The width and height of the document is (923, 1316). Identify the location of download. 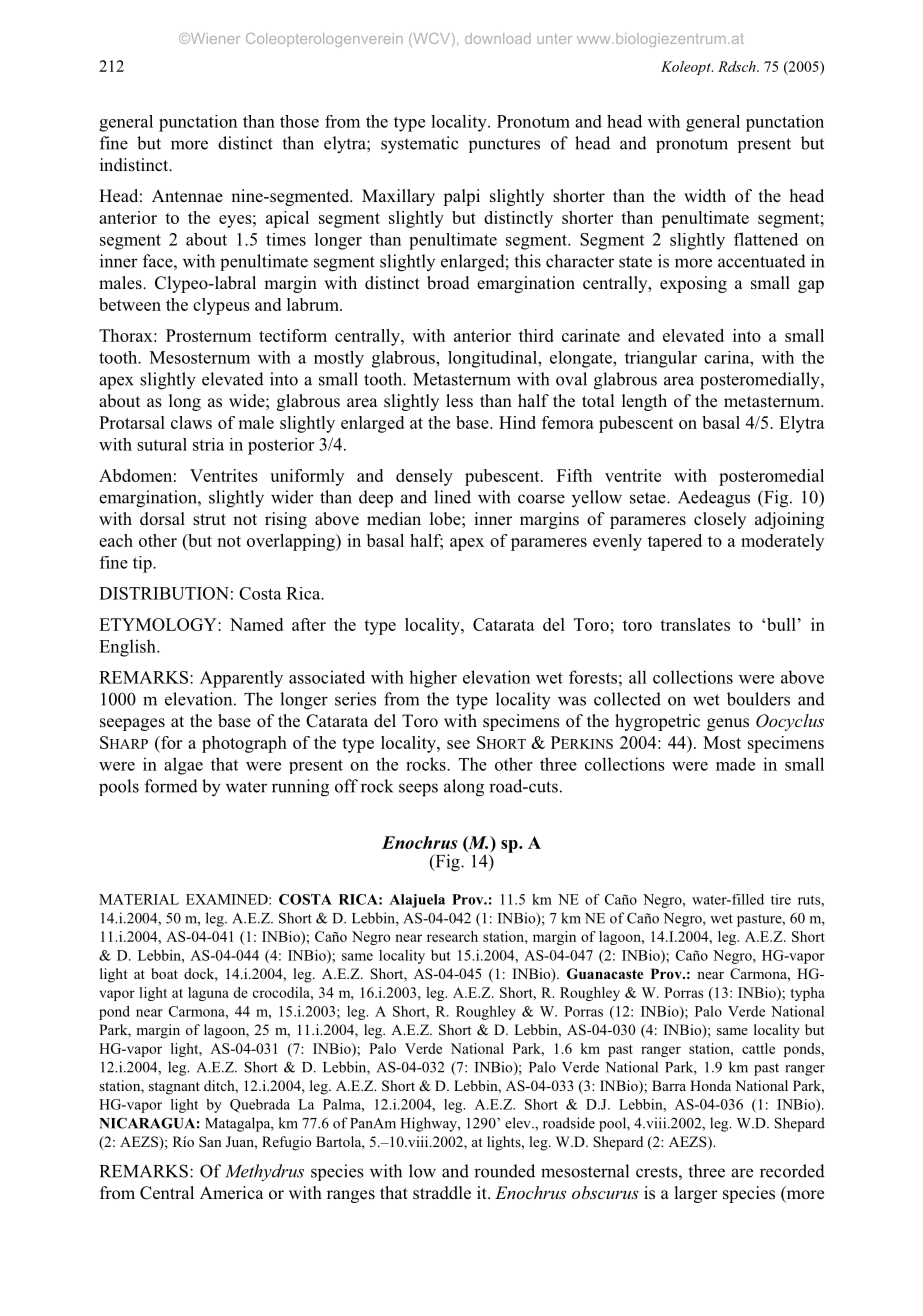
(498, 38).
